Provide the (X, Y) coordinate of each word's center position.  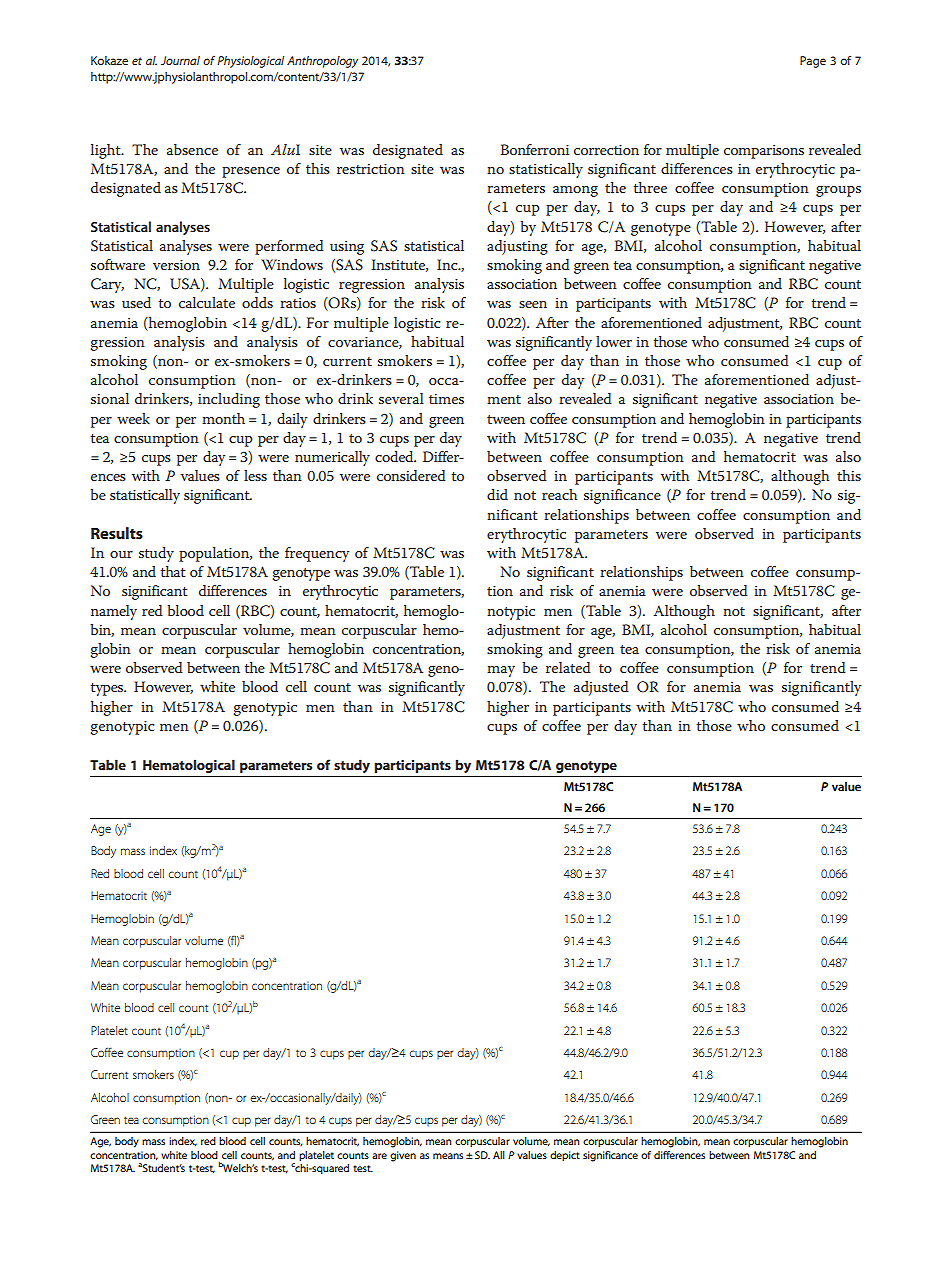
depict (565, 1156)
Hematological (189, 766)
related (568, 667)
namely (114, 612)
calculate (207, 302)
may (501, 671)
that (173, 571)
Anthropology (322, 62)
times (446, 399)
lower (614, 341)
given (403, 1156)
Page (813, 62)
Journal (180, 60)
